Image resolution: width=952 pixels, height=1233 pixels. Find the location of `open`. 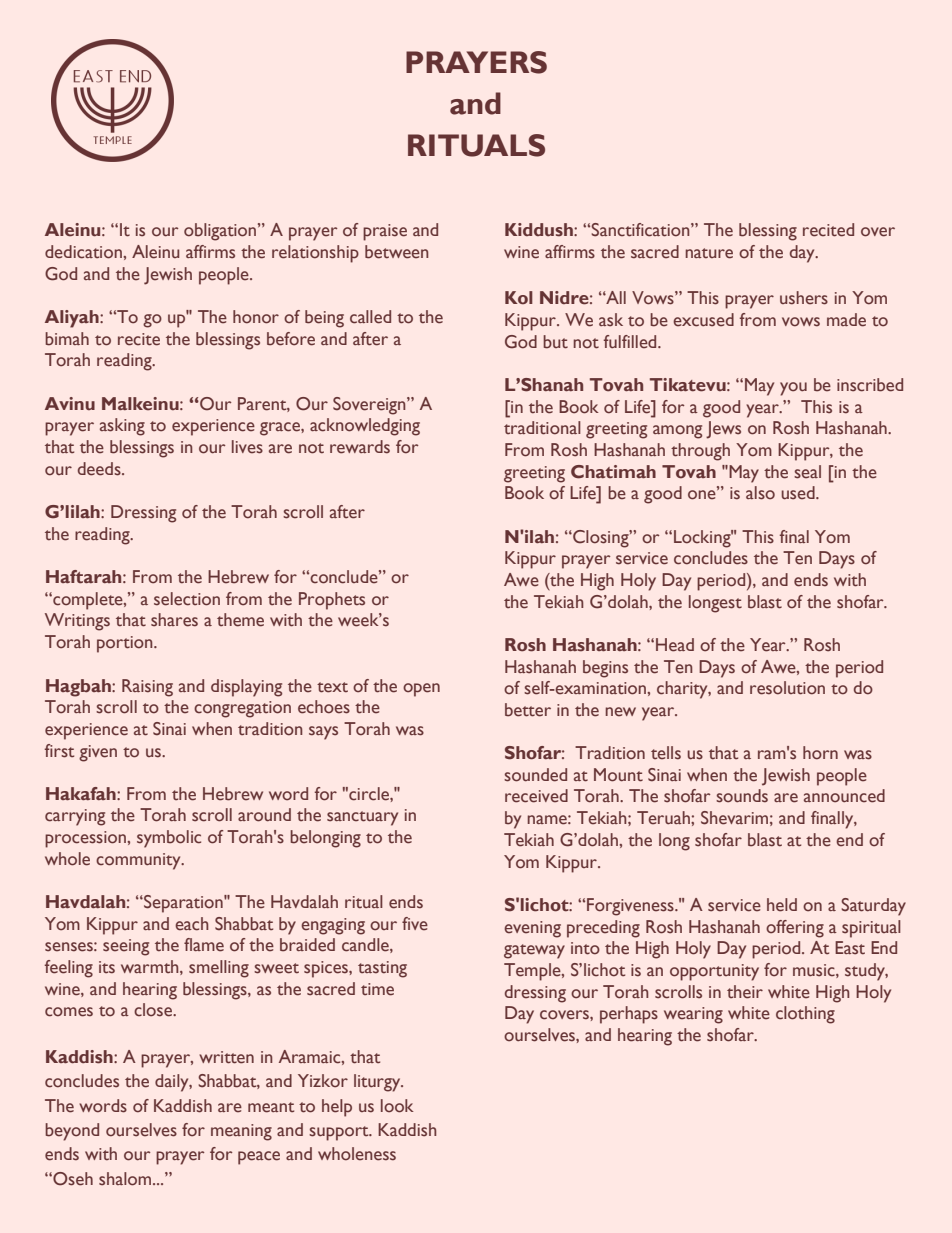

open is located at coordinates (421, 690).
